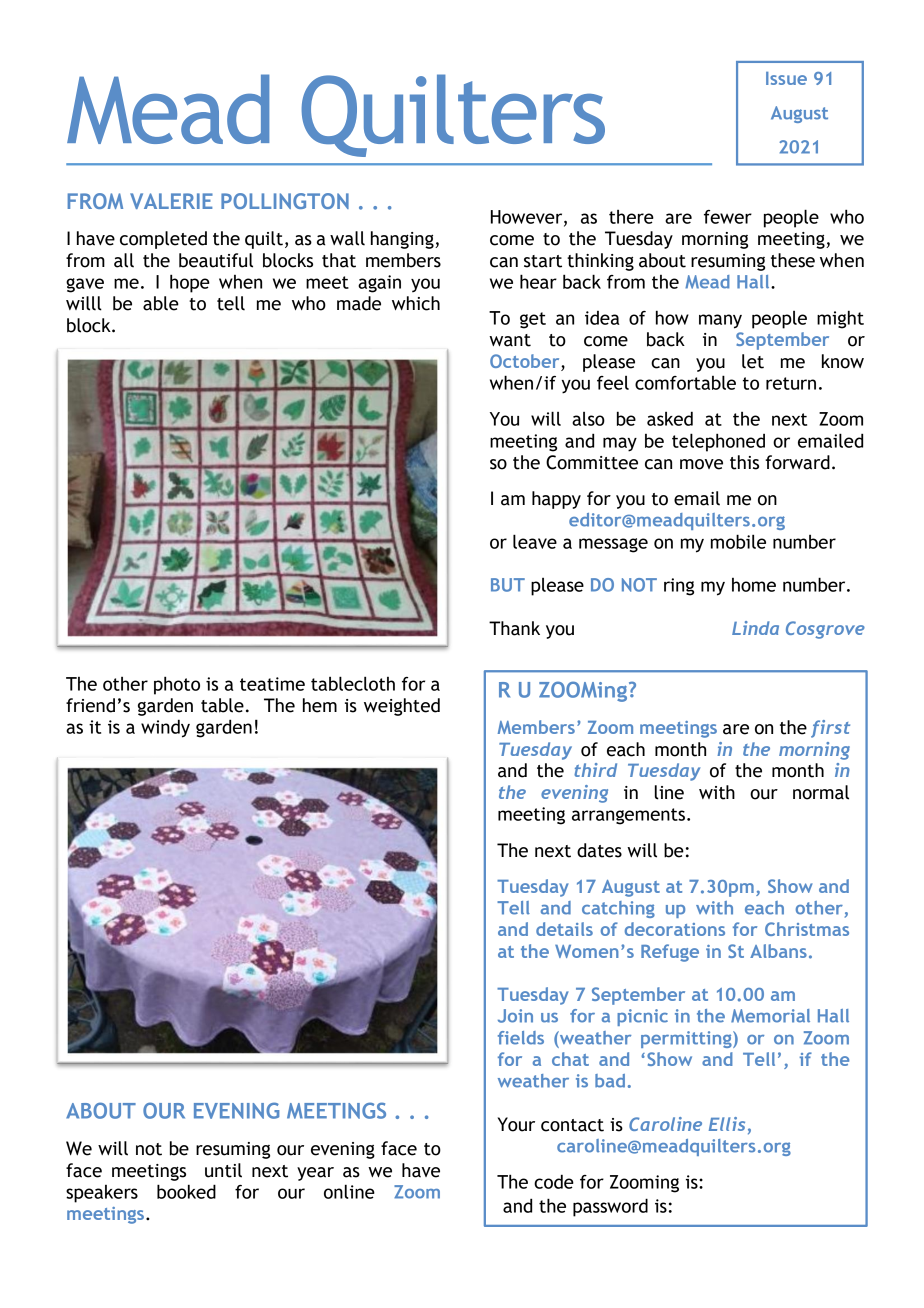  I want to click on windy, so click(165, 728).
